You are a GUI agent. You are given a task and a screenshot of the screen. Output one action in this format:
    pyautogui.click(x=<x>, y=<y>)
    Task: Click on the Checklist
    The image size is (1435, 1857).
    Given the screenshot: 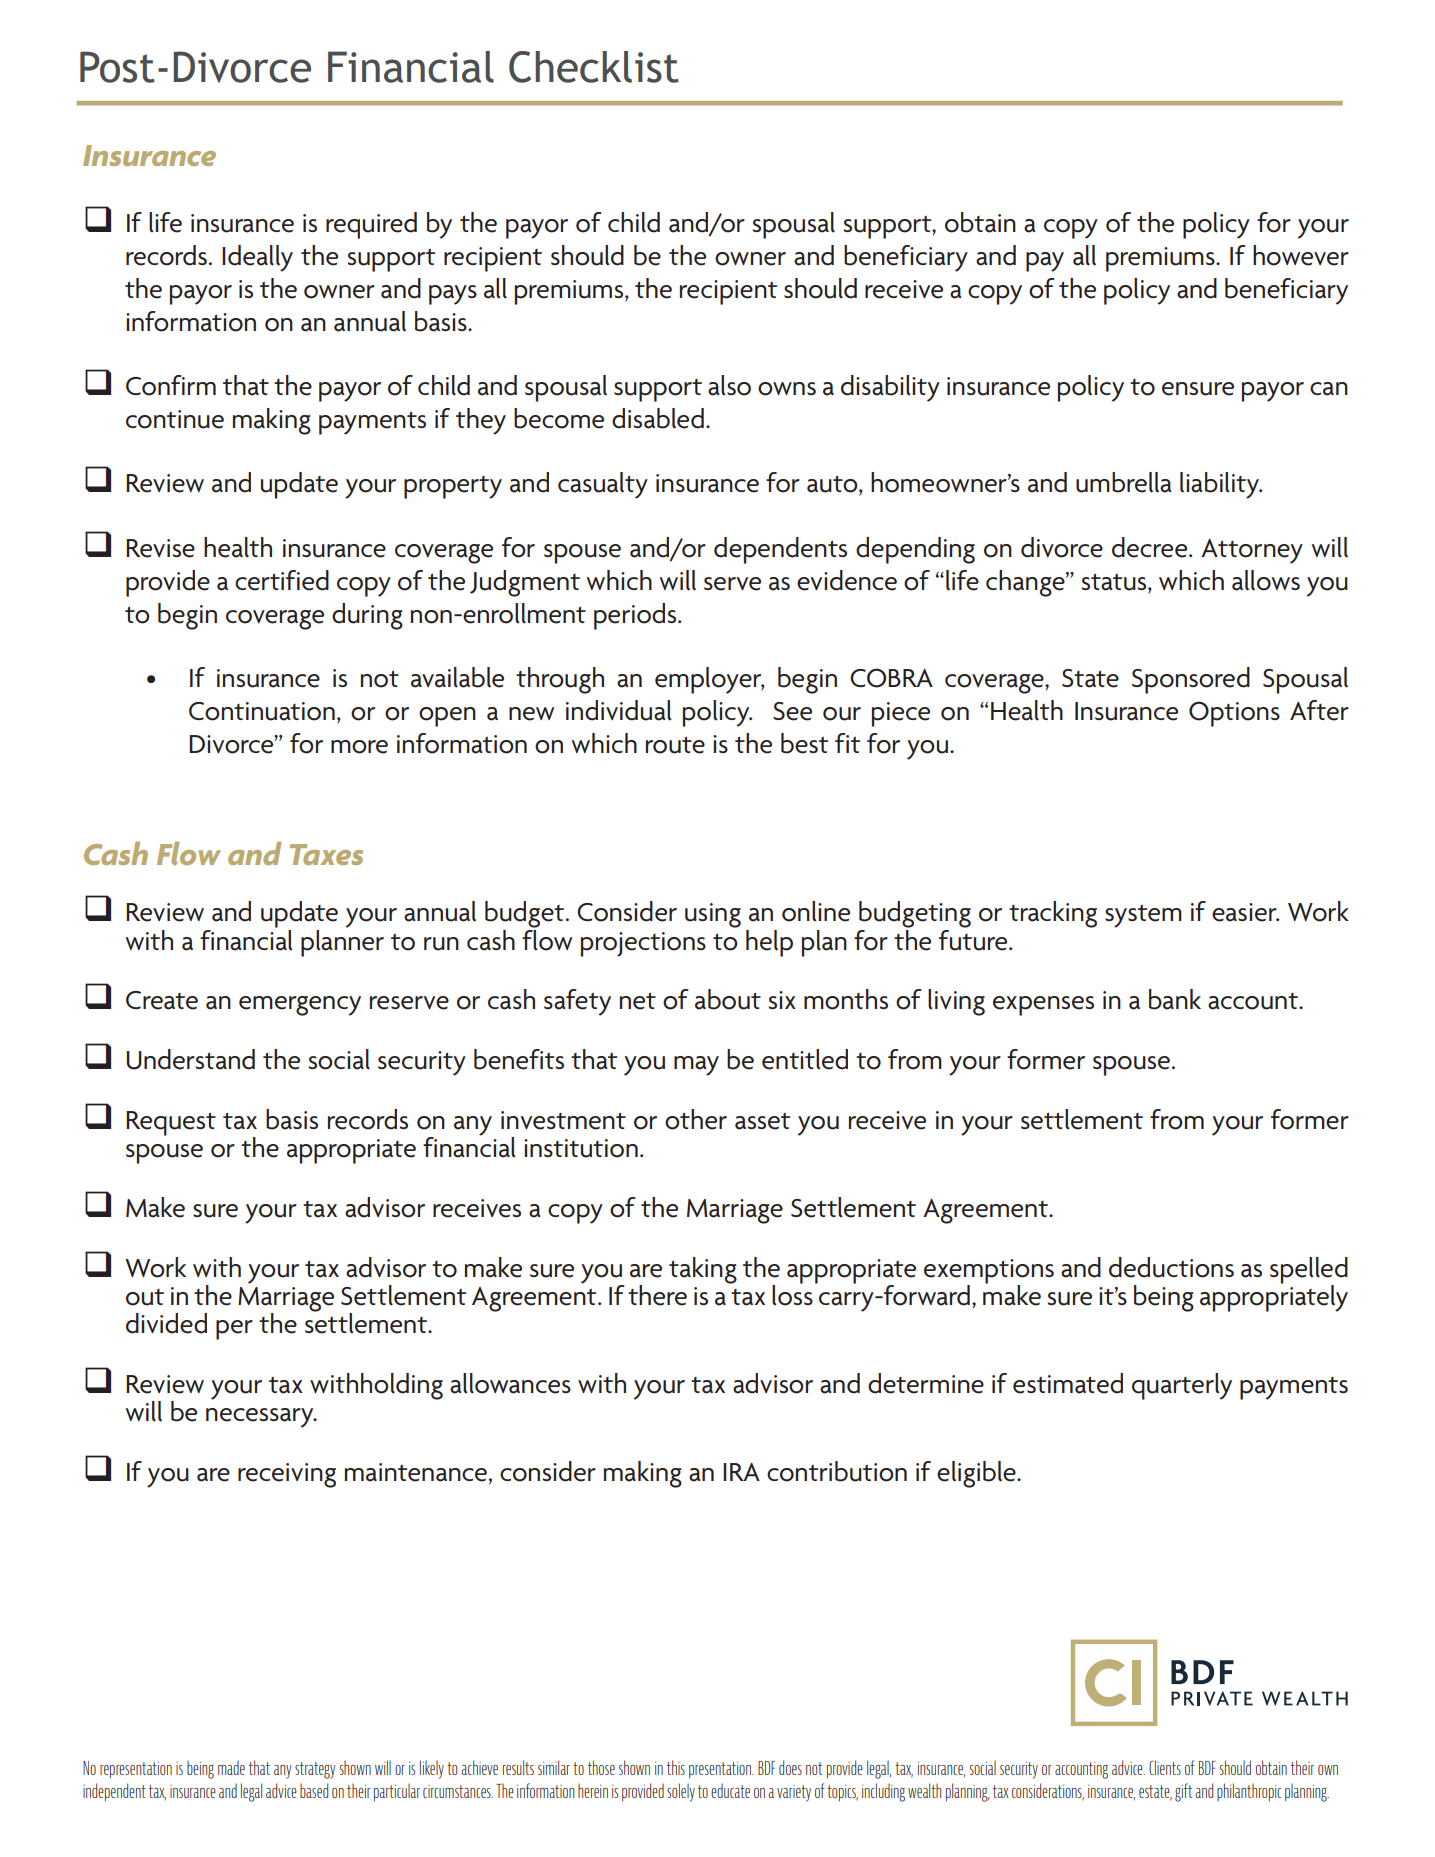 What is the action you would take?
    pyautogui.click(x=594, y=67)
